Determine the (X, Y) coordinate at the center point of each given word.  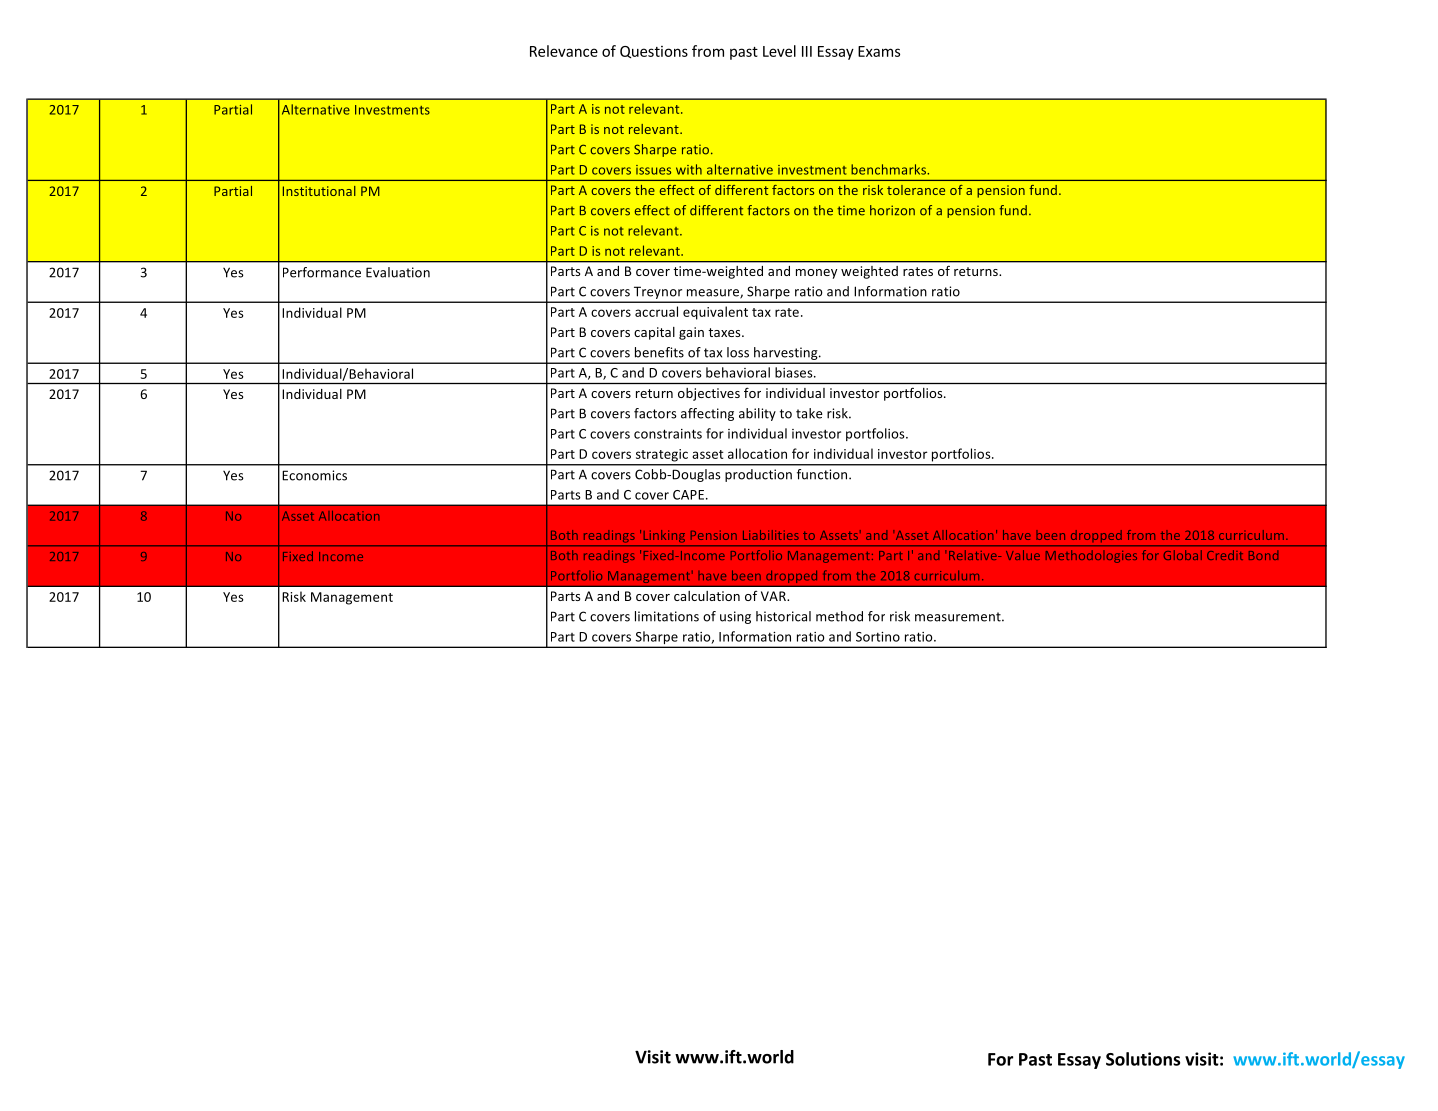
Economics (314, 475)
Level (779, 51)
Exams (879, 51)
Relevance (564, 51)
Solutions (1143, 1059)
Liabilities (771, 535)
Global (1183, 555)
